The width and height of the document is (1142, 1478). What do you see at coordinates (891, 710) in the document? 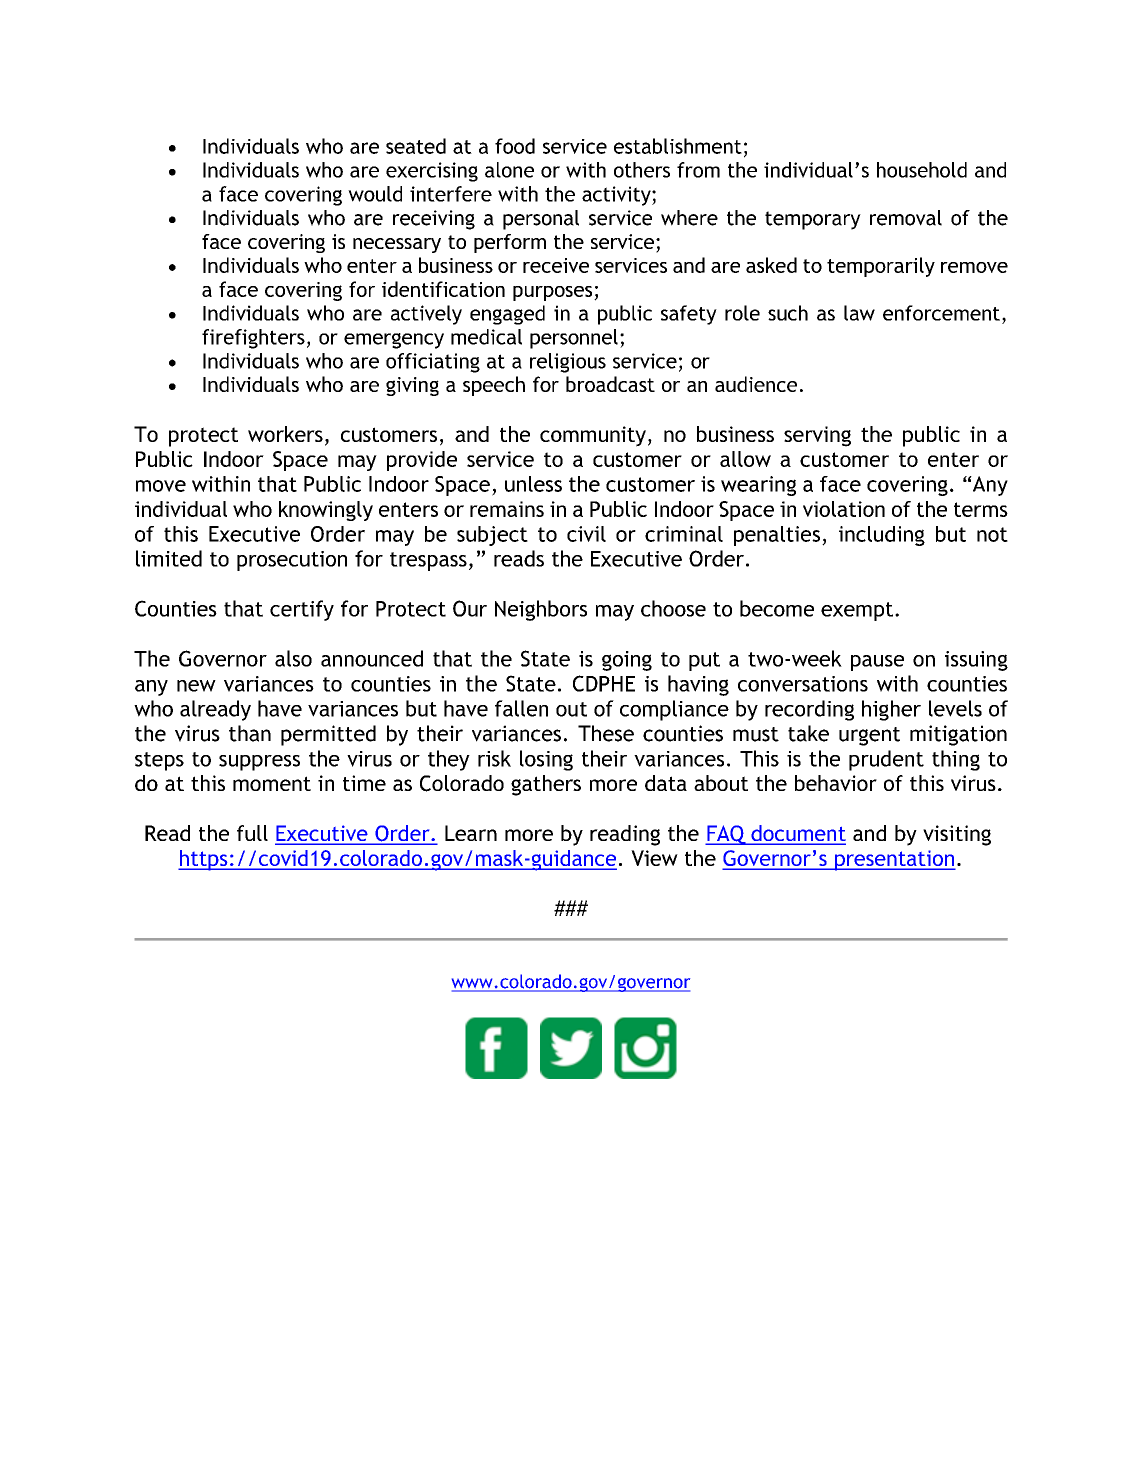
I see `higher` at bounding box center [891, 710].
